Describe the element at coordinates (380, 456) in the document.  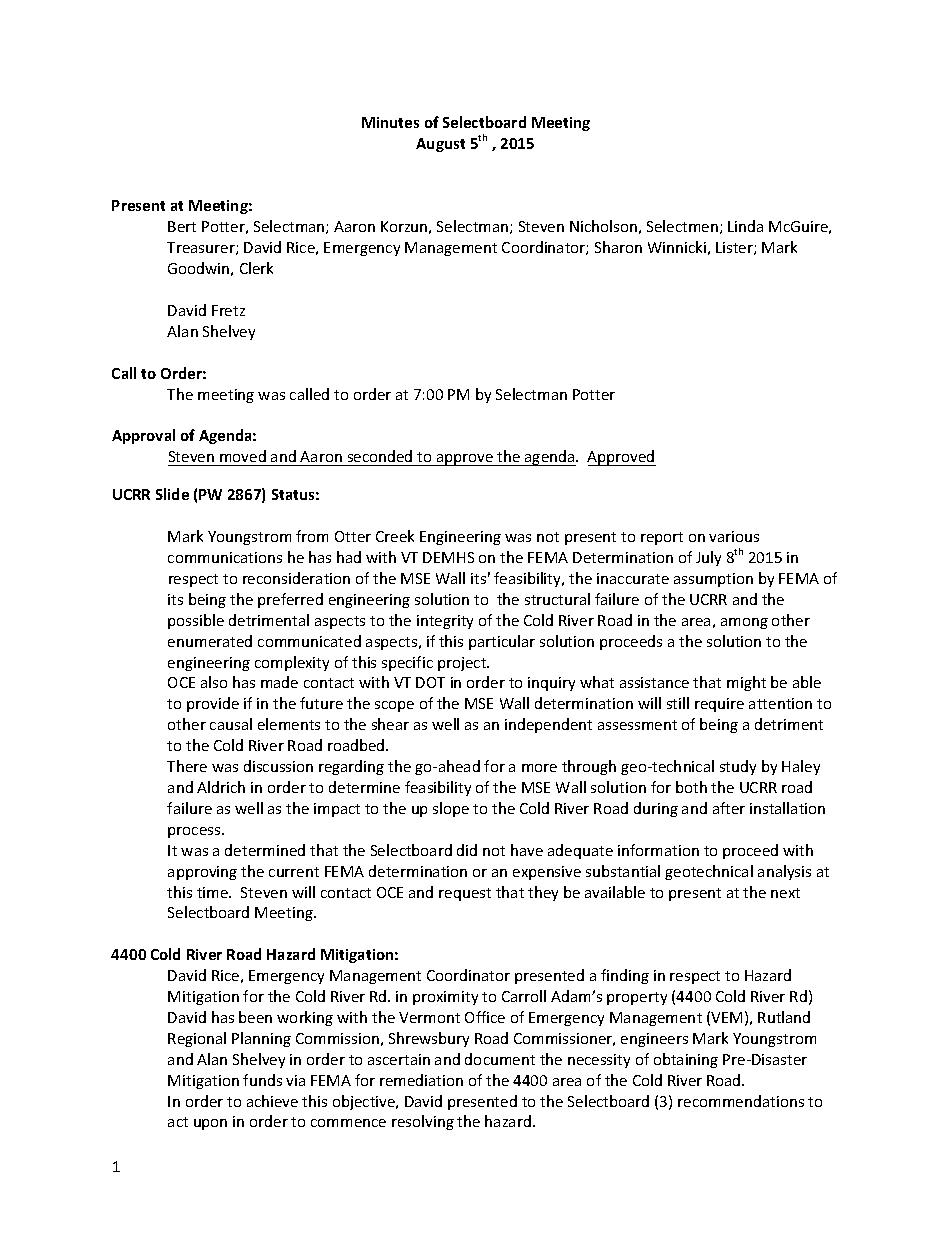
I see `seconded` at that location.
